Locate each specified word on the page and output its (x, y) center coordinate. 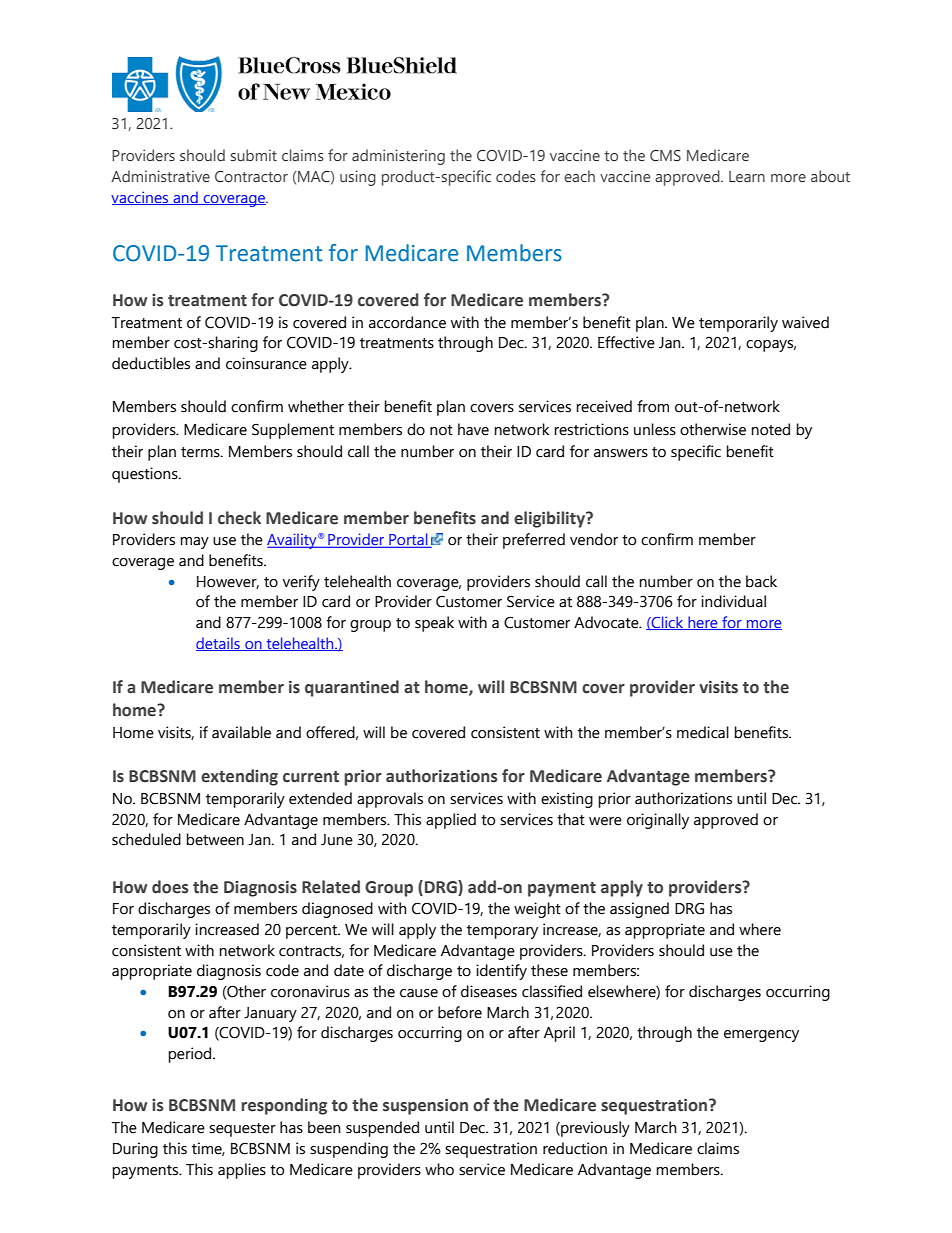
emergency (761, 1036)
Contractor (251, 176)
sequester (242, 1130)
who (439, 1169)
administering (398, 157)
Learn (747, 176)
